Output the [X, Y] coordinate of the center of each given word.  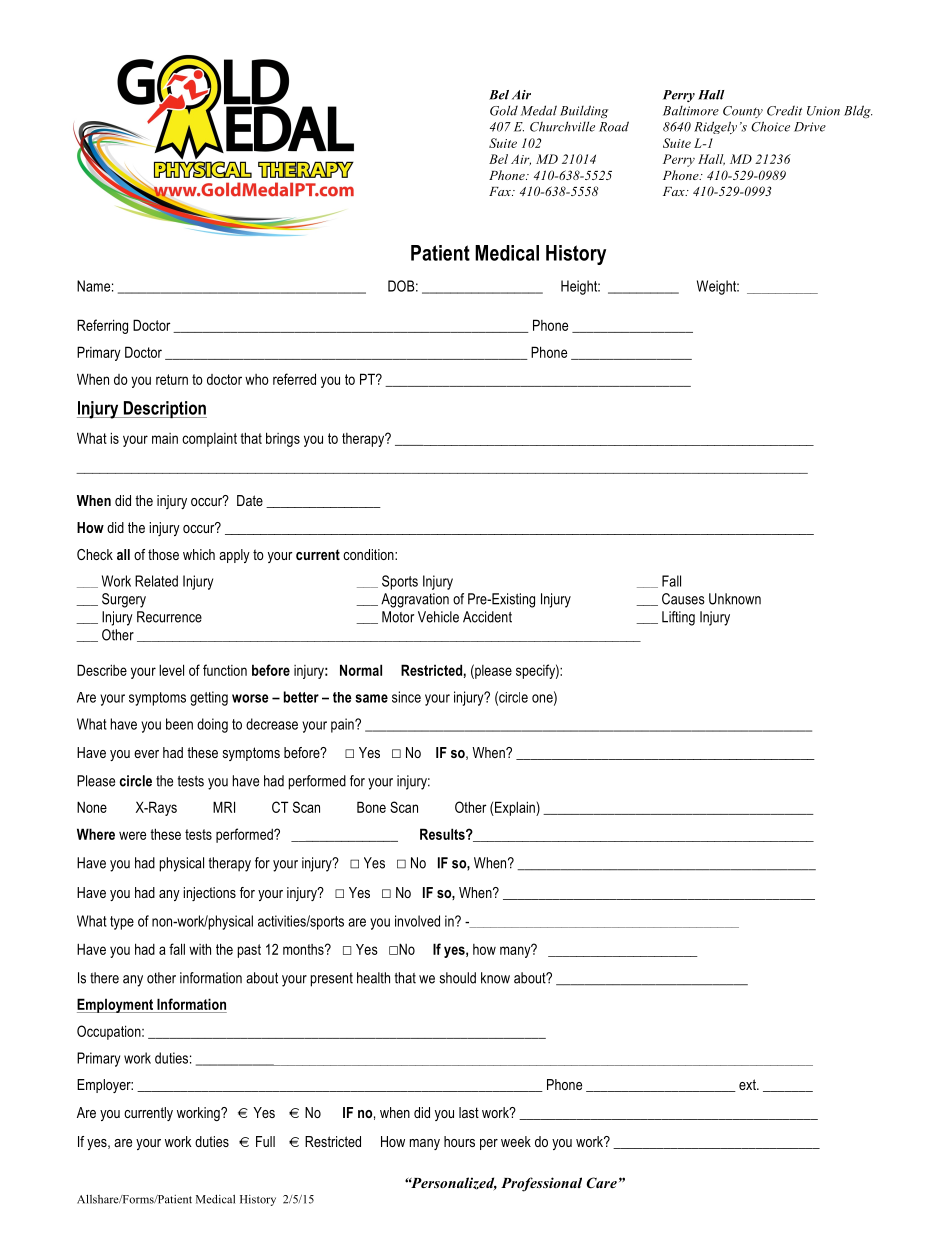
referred [294, 379]
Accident [487, 617]
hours [459, 1141]
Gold [504, 110]
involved [417, 921]
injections [210, 894]
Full [265, 1141]
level [171, 670]
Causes [683, 599]
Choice [770, 126]
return [172, 379]
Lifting [678, 618]
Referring [102, 326]
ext [748, 1084]
